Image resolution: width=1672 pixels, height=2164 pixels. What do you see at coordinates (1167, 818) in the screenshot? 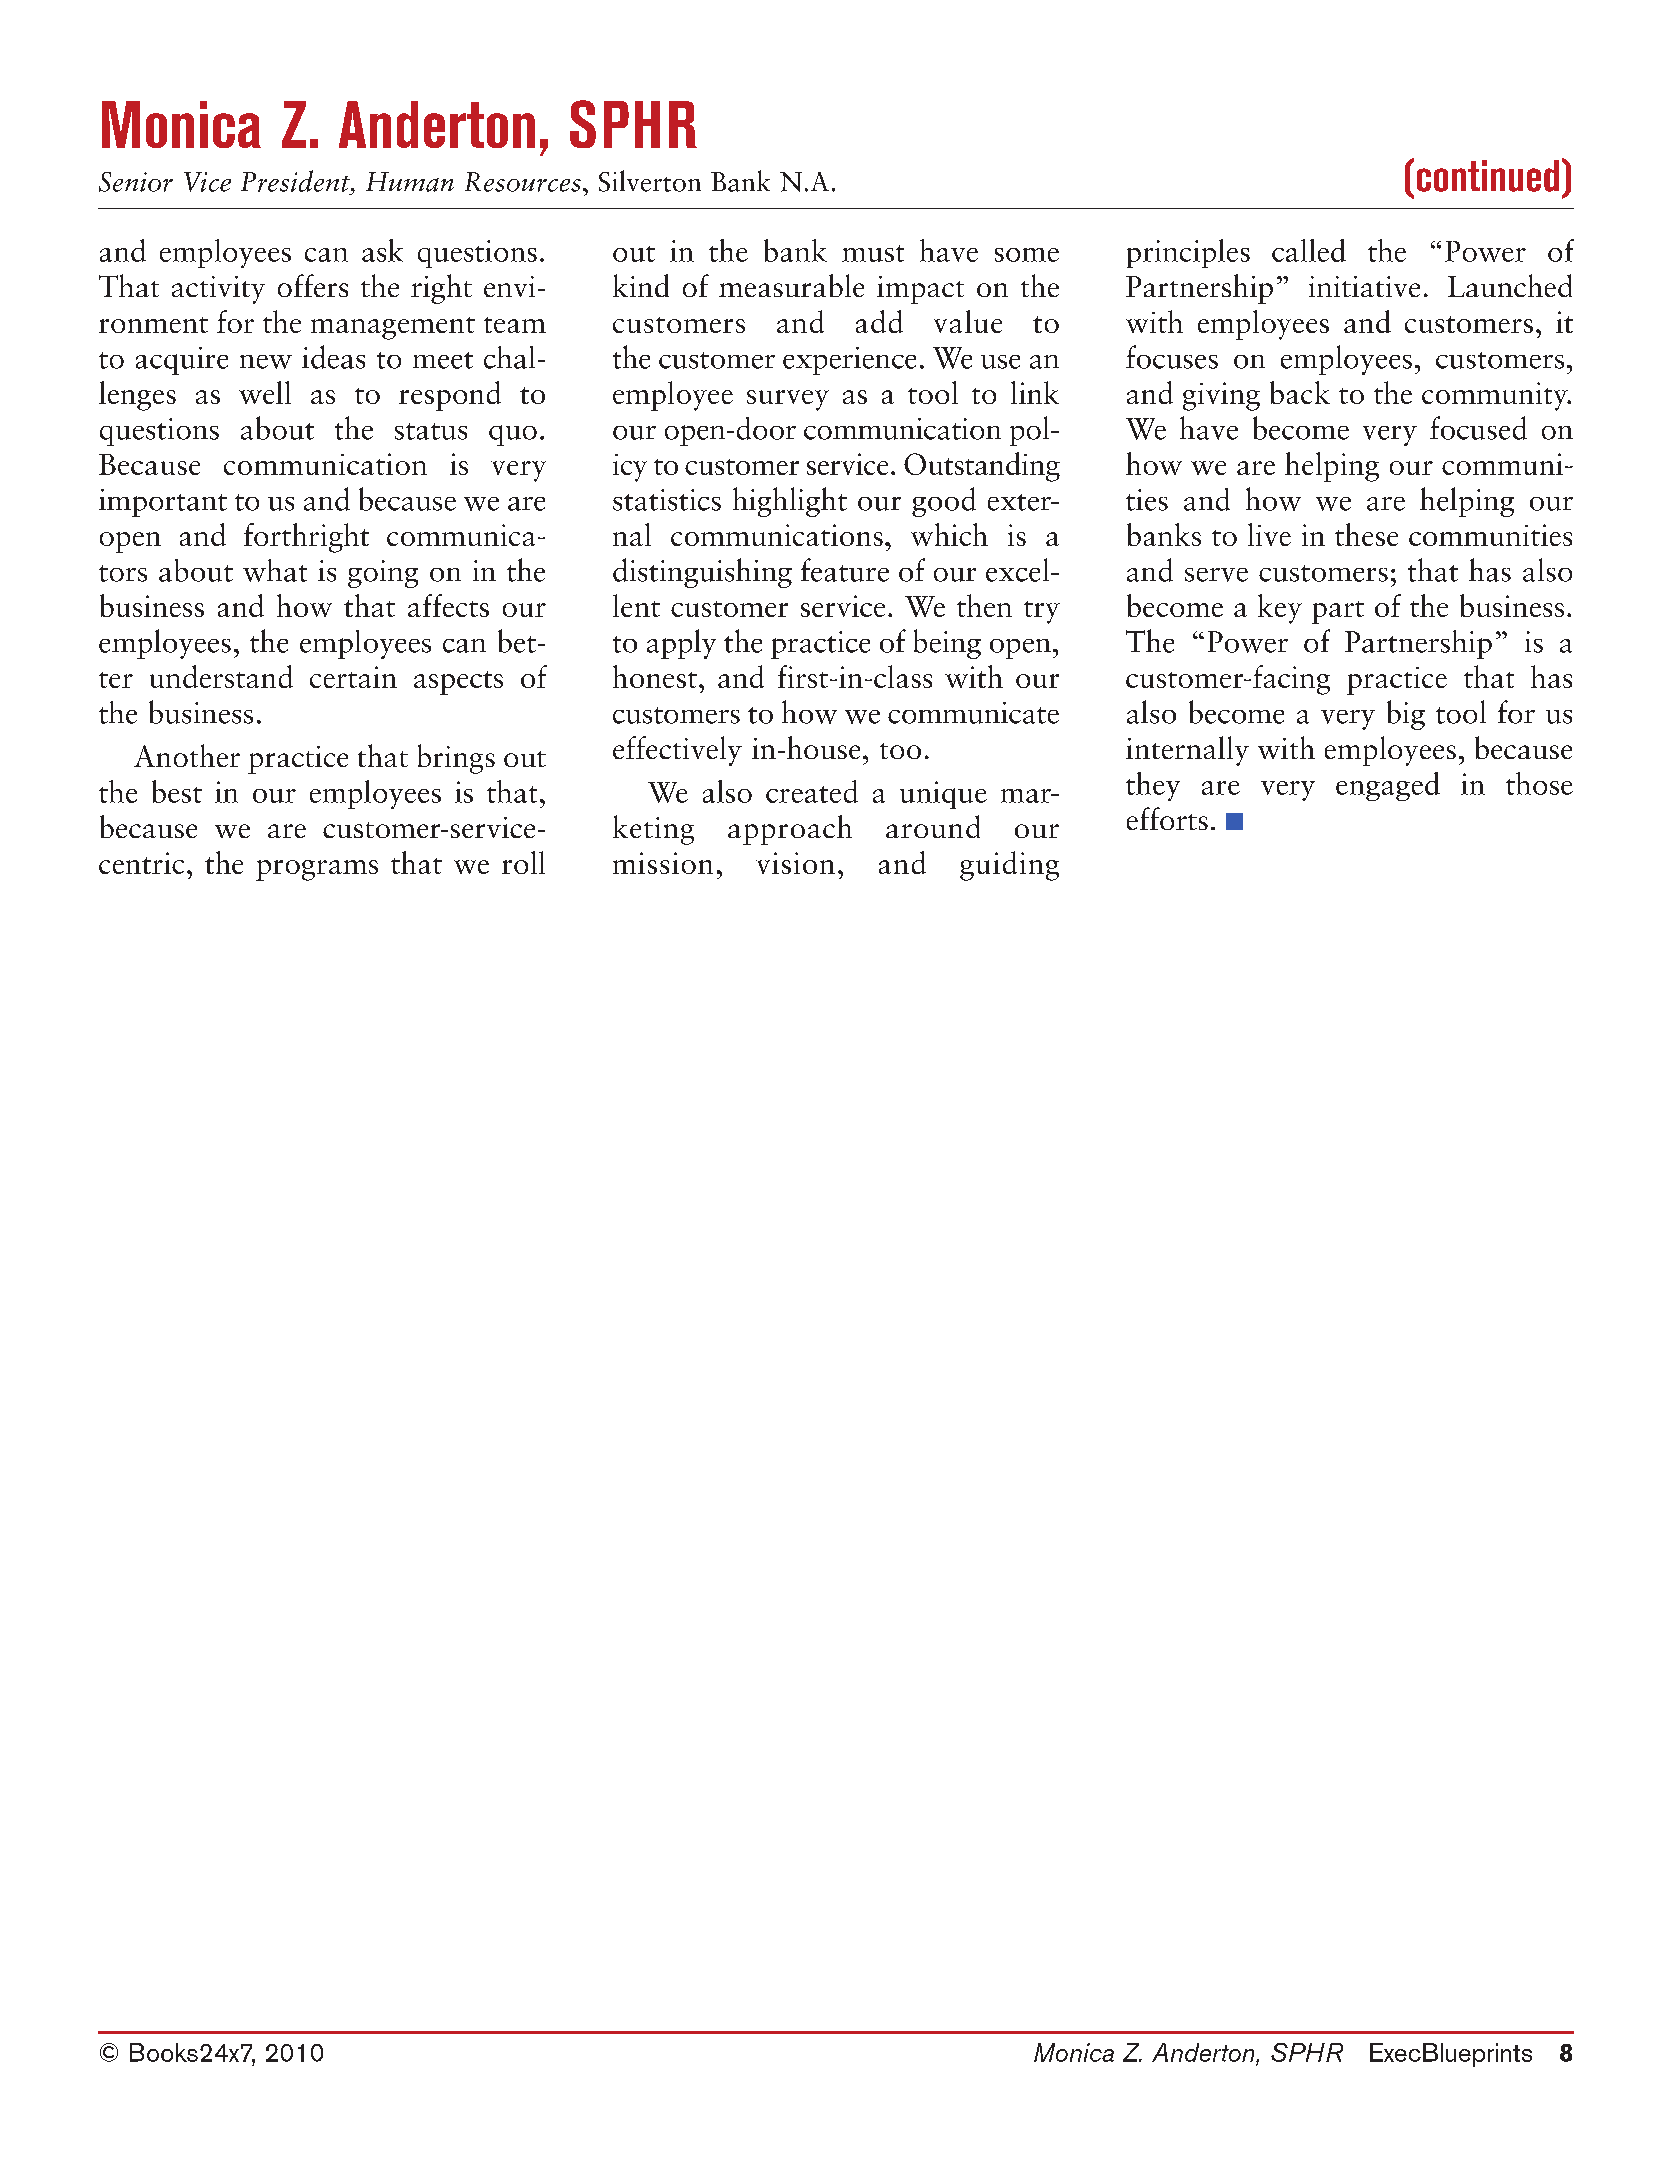
I see `efforts` at bounding box center [1167, 818].
